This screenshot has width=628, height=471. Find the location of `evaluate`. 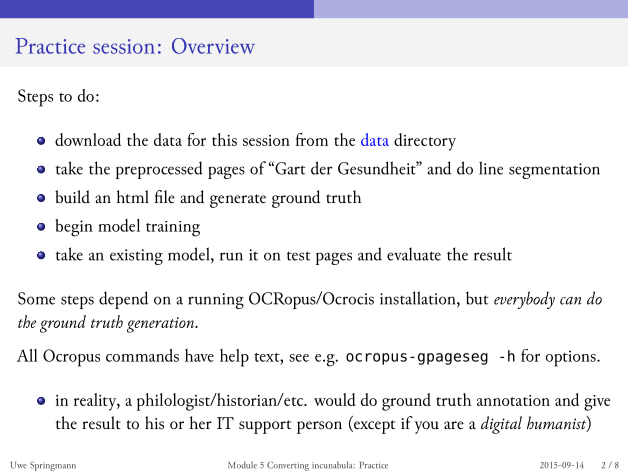

evaluate is located at coordinates (414, 254).
